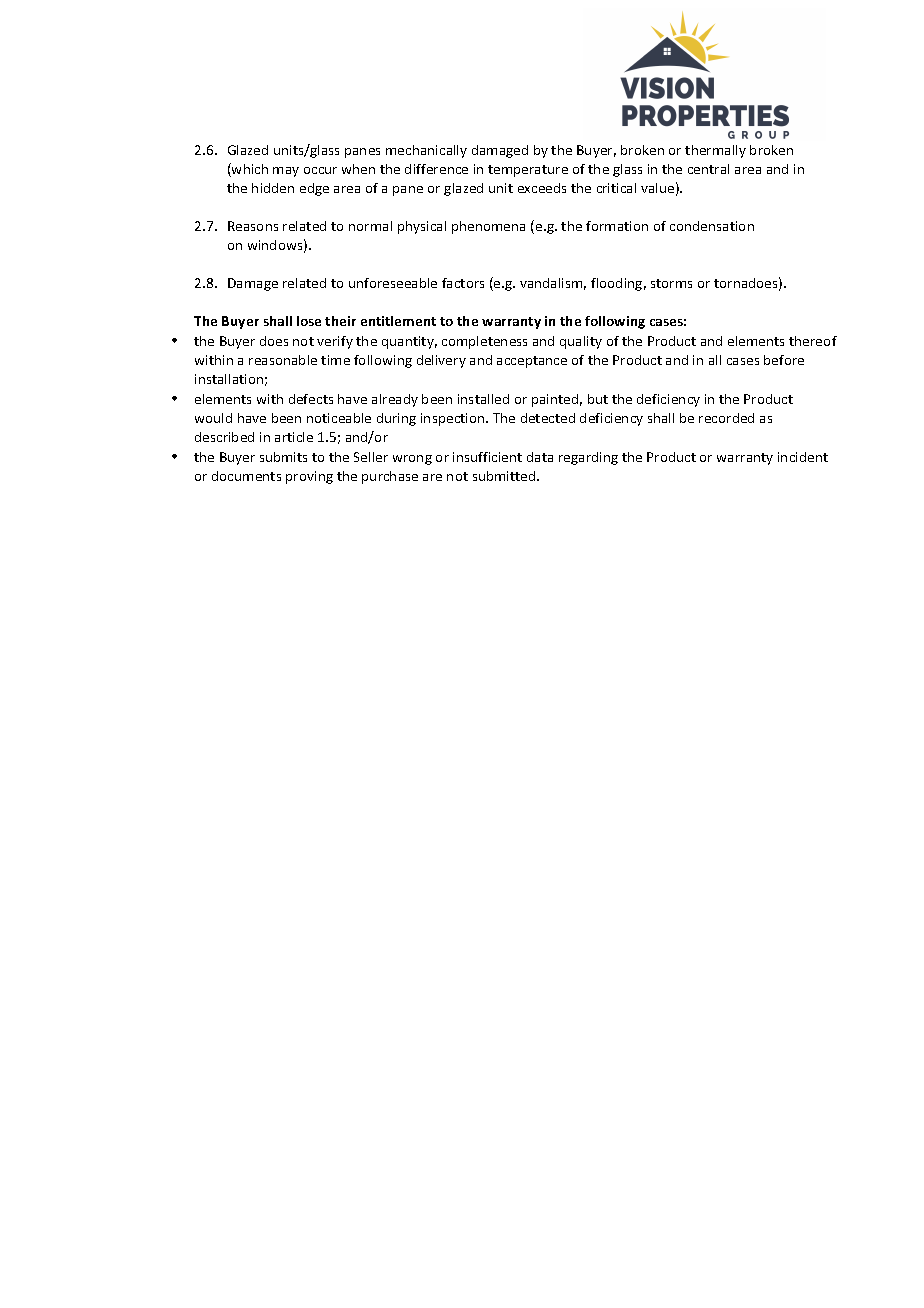 The width and height of the document is (924, 1308). I want to click on factors, so click(463, 283).
